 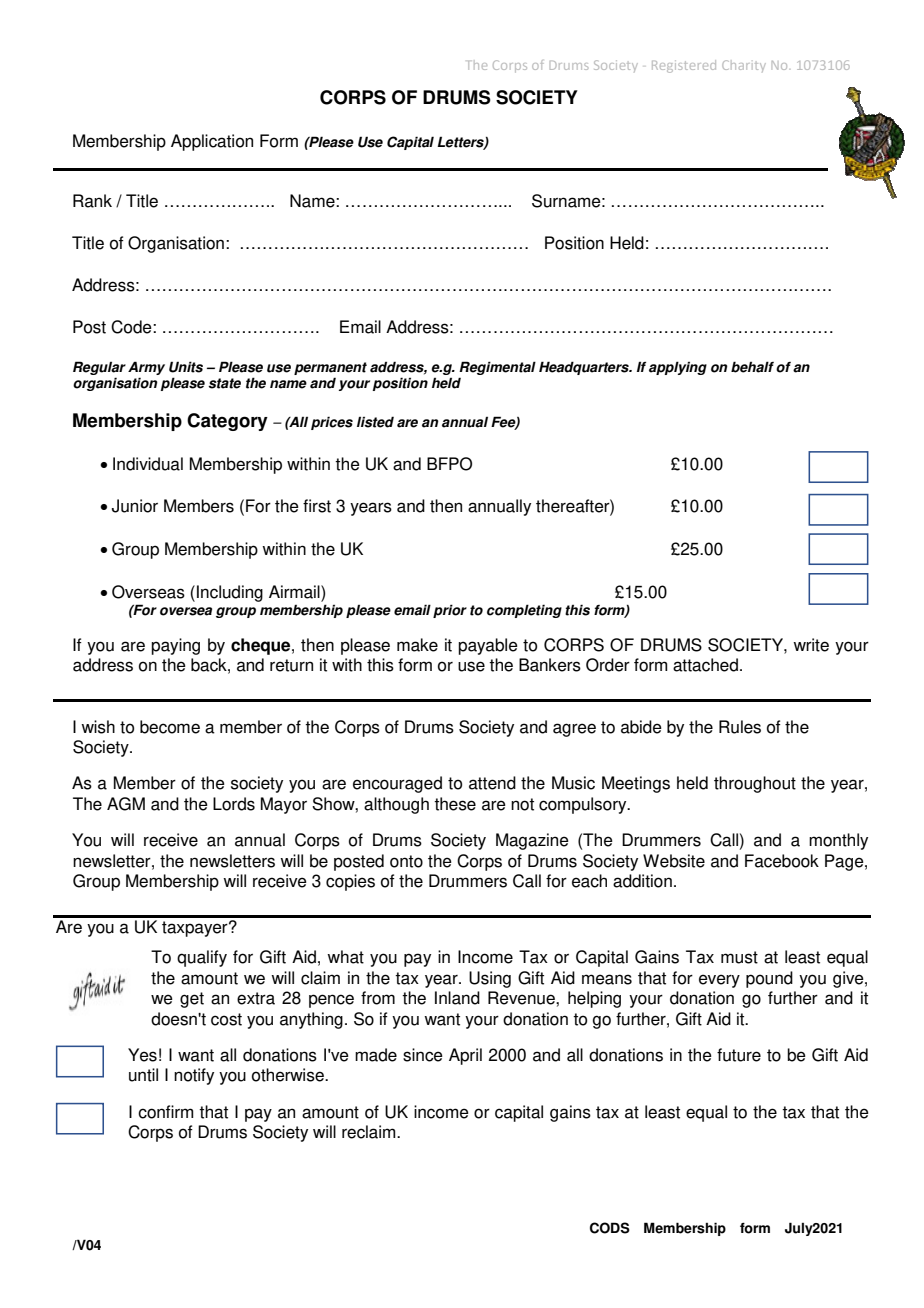 What do you see at coordinates (744, 66) in the screenshot?
I see `Charity` at bounding box center [744, 66].
